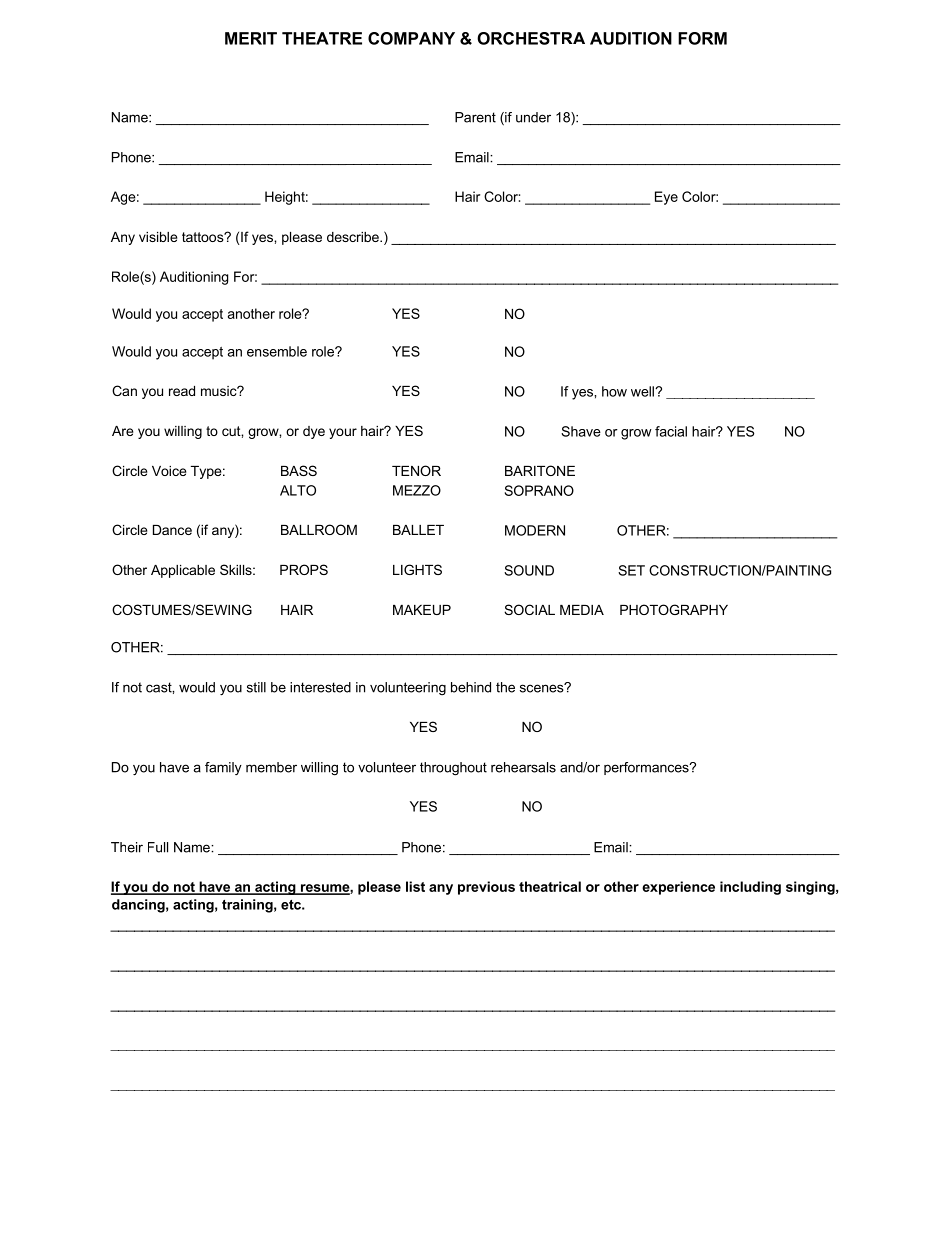  Describe the element at coordinates (422, 610) in the image. I see `MAKEUP` at that location.
